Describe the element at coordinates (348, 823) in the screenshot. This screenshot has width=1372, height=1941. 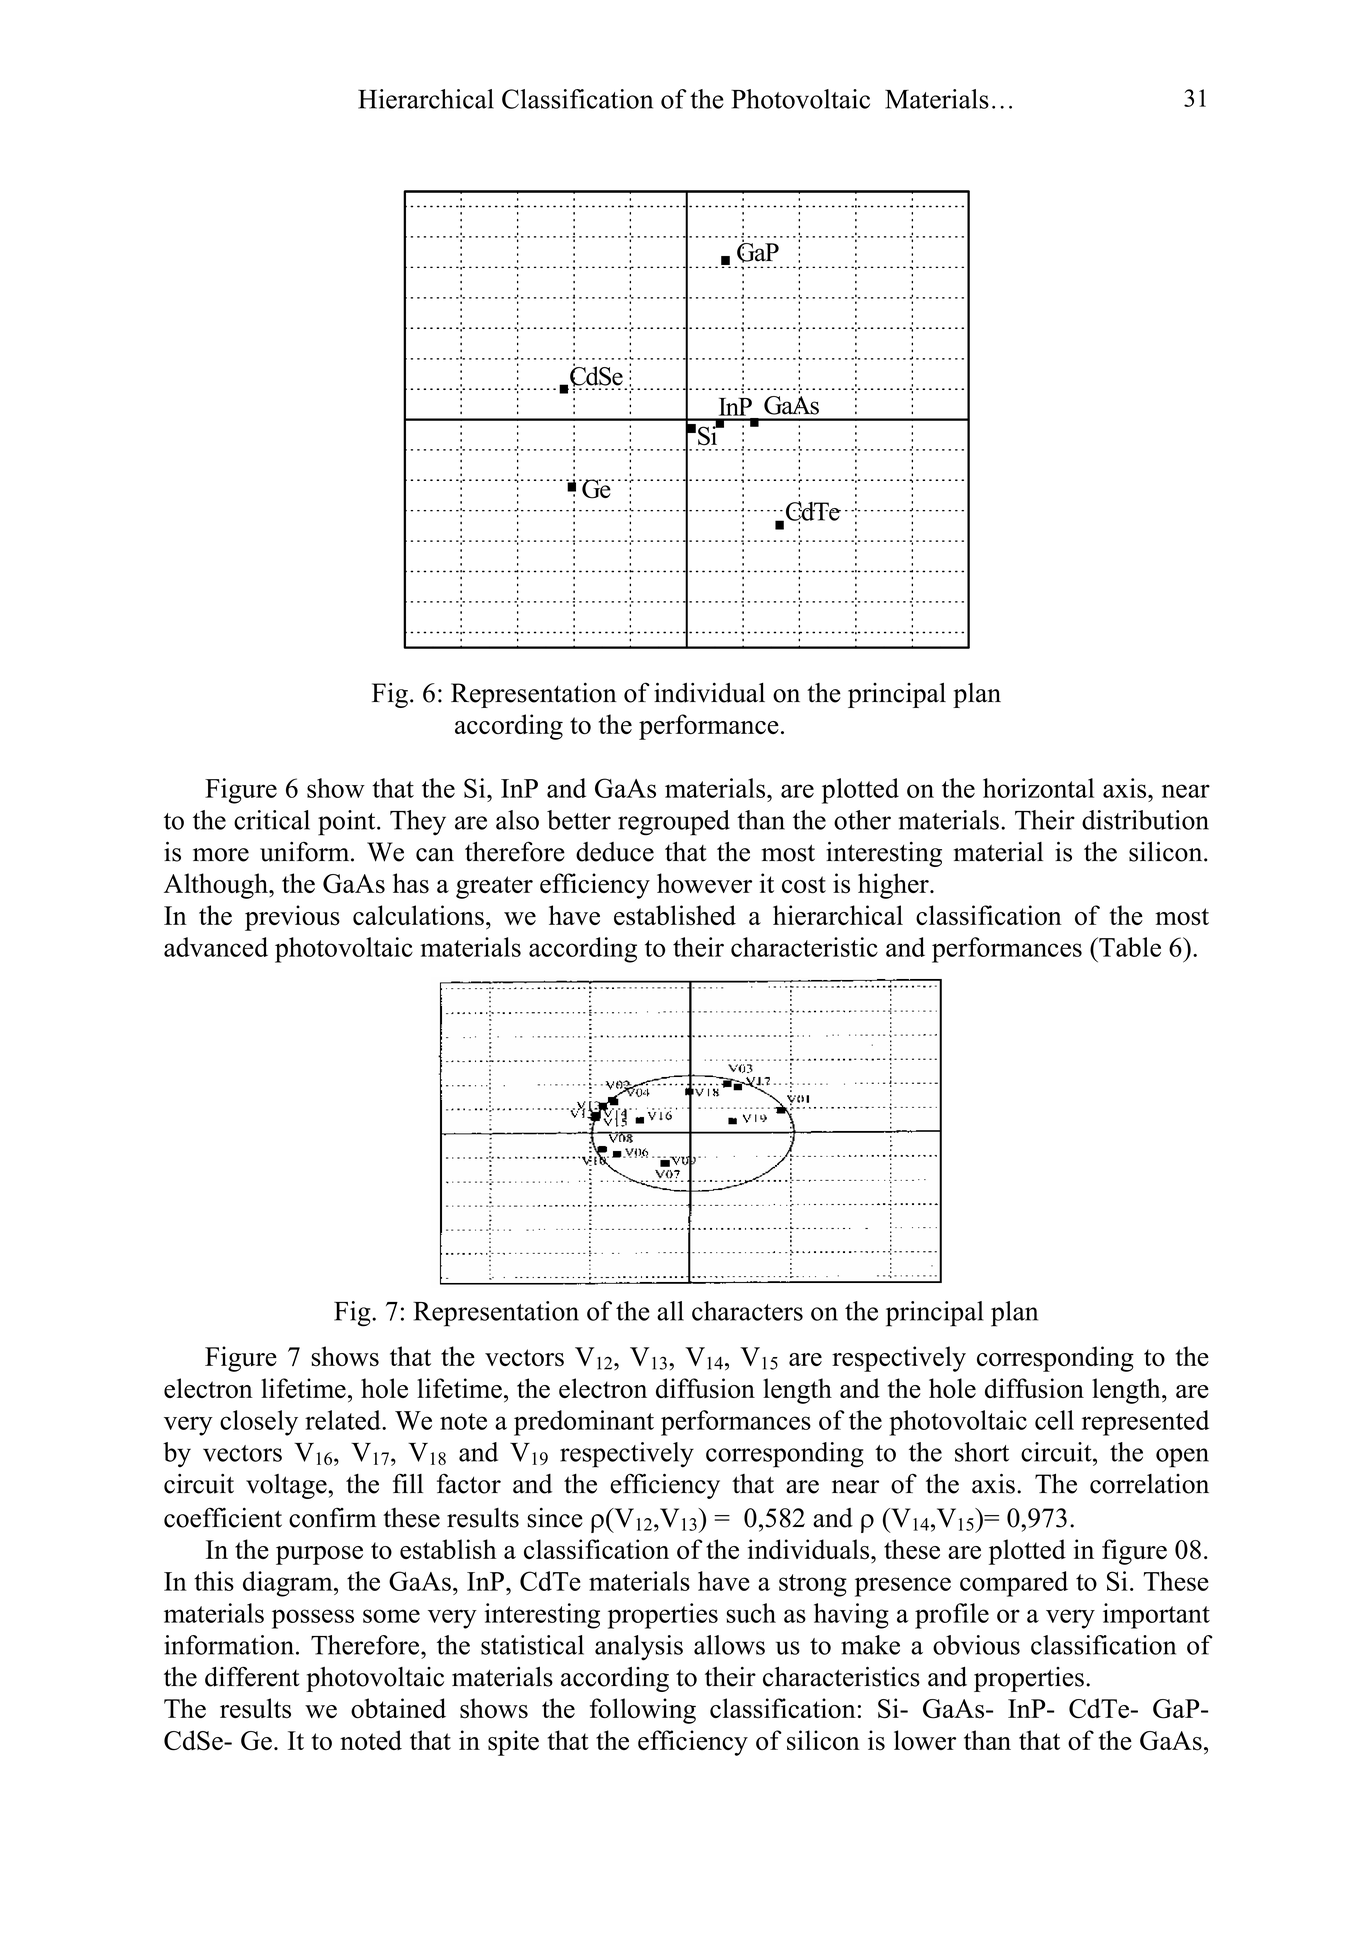
I see `point` at that location.
